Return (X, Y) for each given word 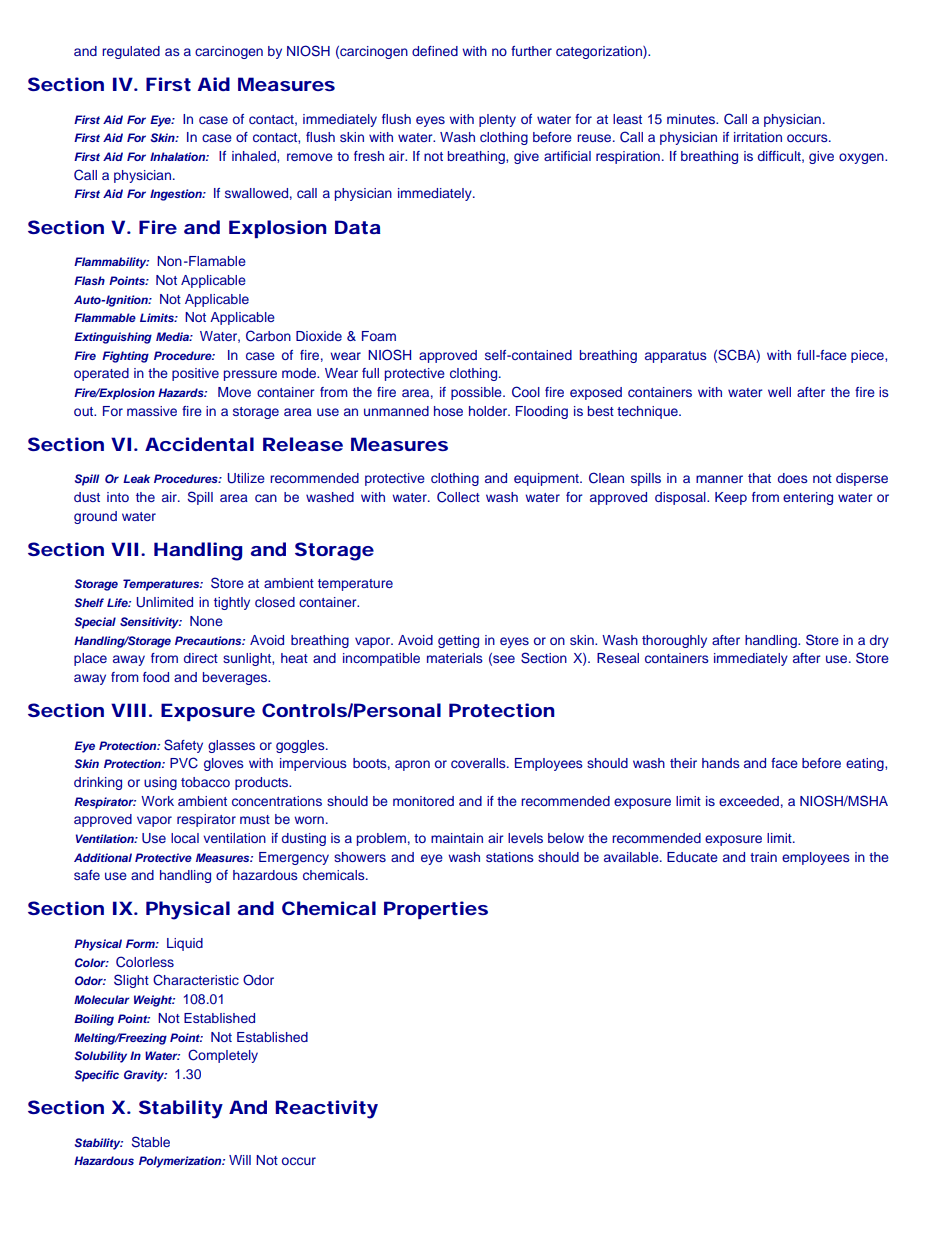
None (206, 621)
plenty (497, 120)
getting (458, 641)
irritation (758, 137)
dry (879, 641)
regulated (131, 52)
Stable (151, 1142)
